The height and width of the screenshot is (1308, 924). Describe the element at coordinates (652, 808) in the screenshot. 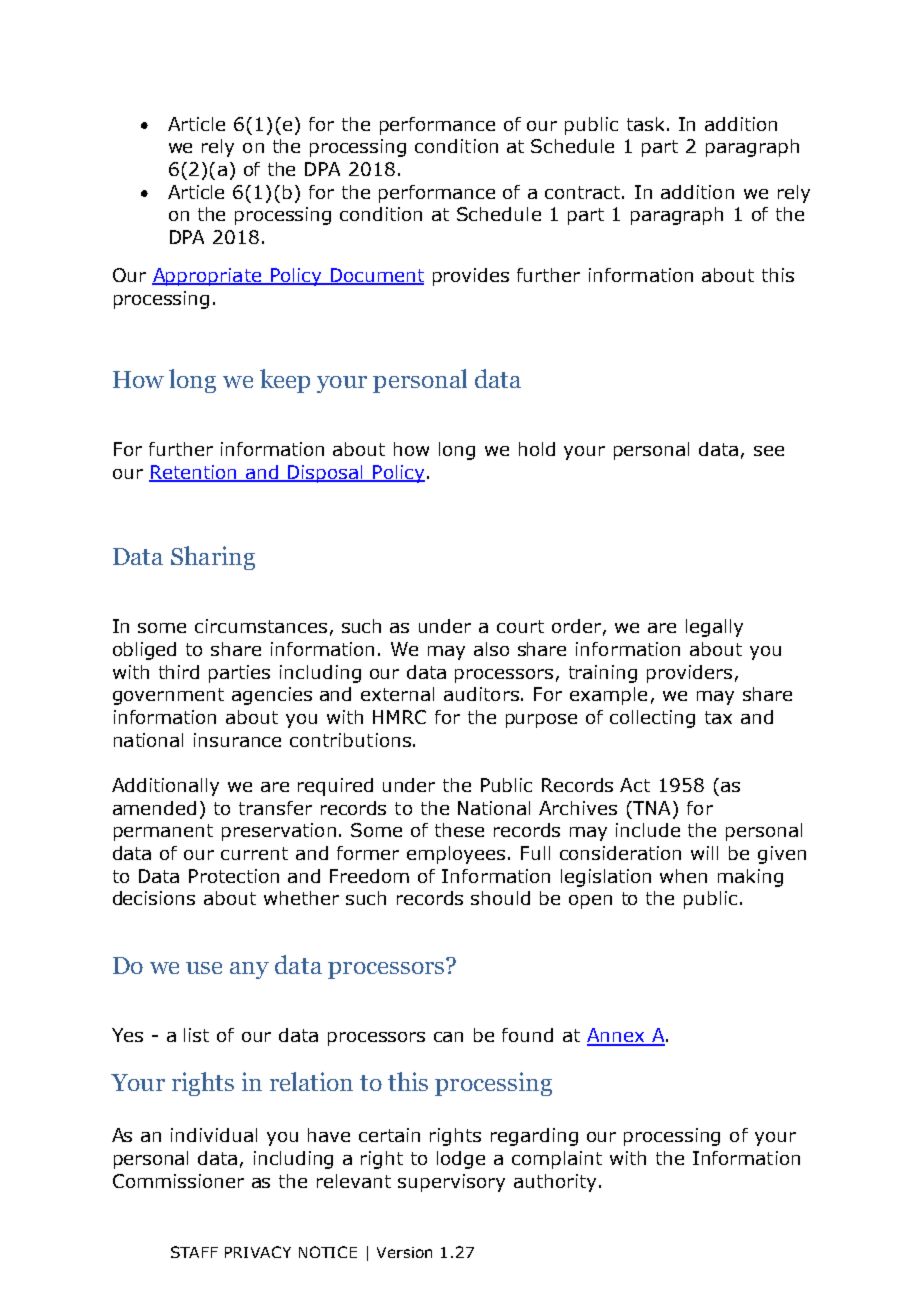

I see `TNA` at that location.
